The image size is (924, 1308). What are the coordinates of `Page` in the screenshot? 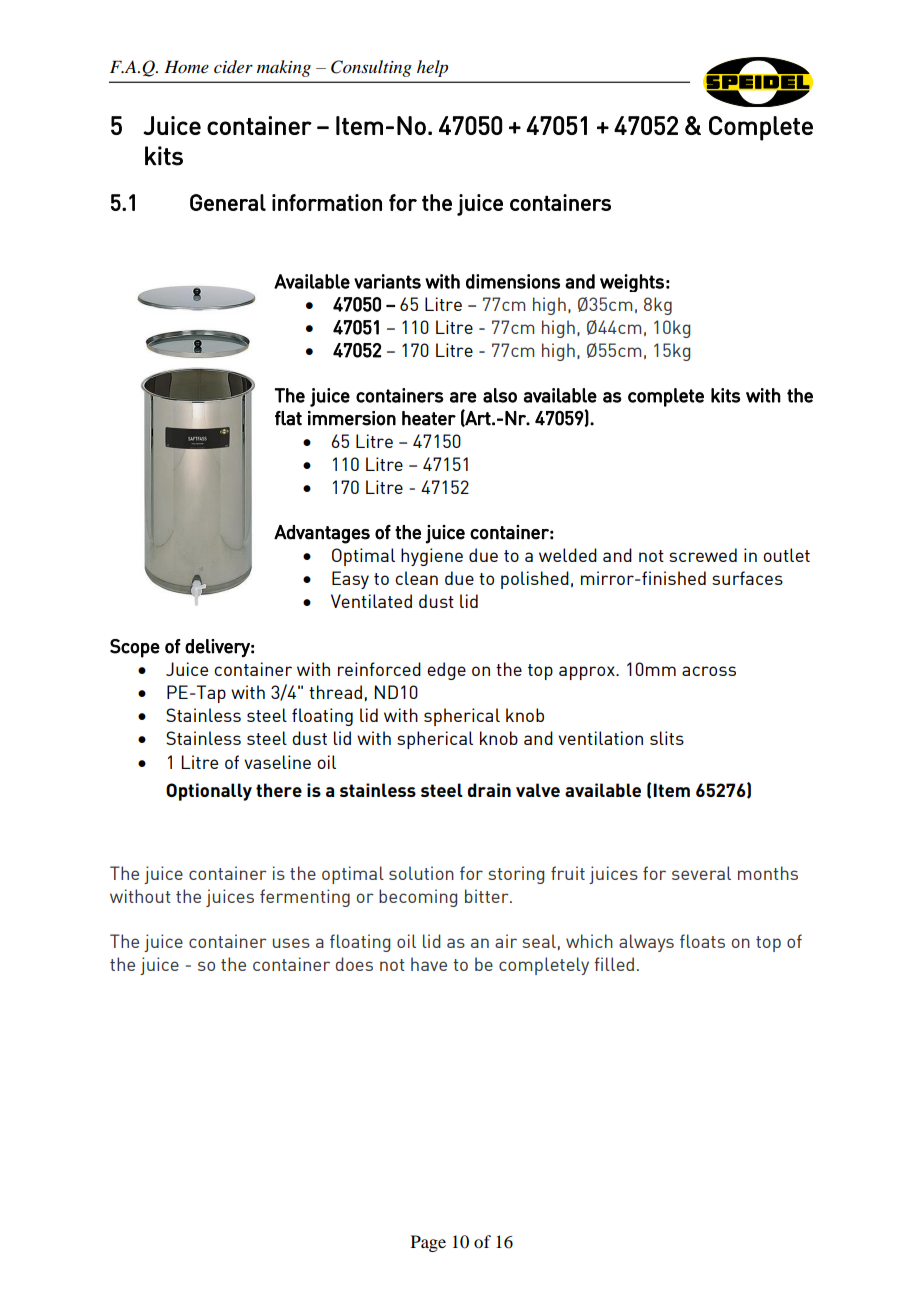 It's located at (428, 1243).
